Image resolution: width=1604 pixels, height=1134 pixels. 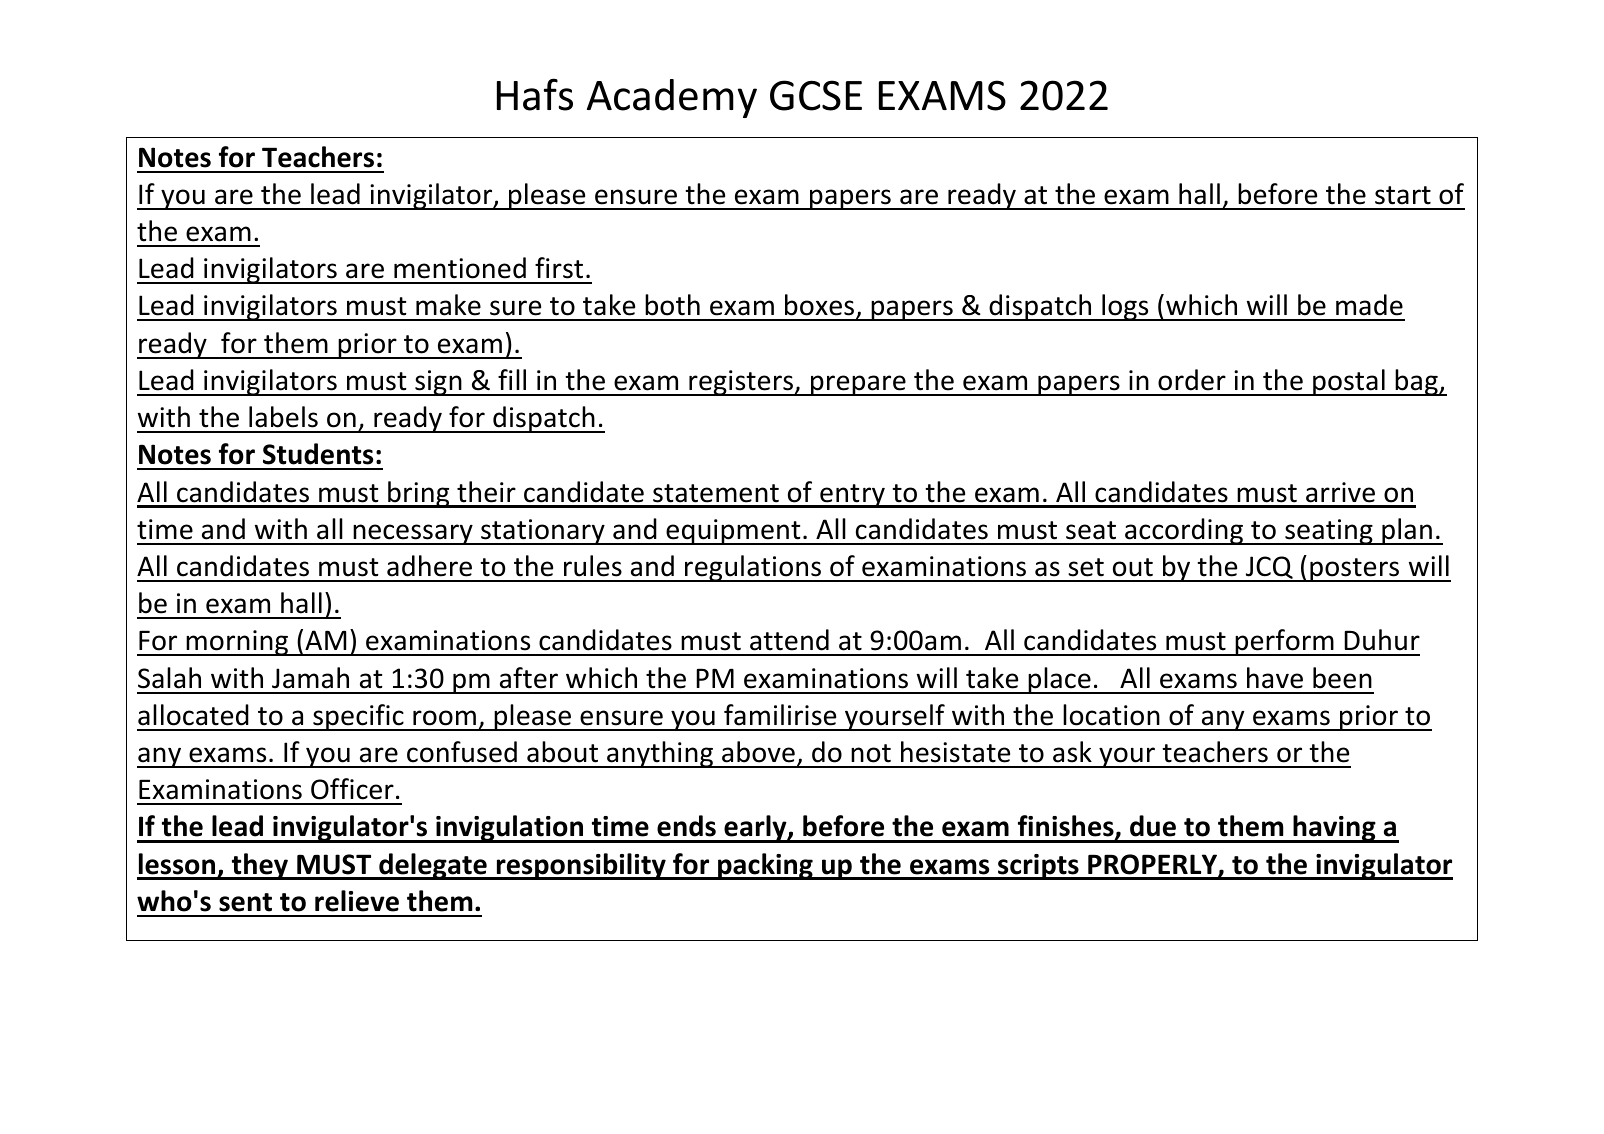 What do you see at coordinates (816, 95) in the page?
I see `GCSE` at bounding box center [816, 95].
